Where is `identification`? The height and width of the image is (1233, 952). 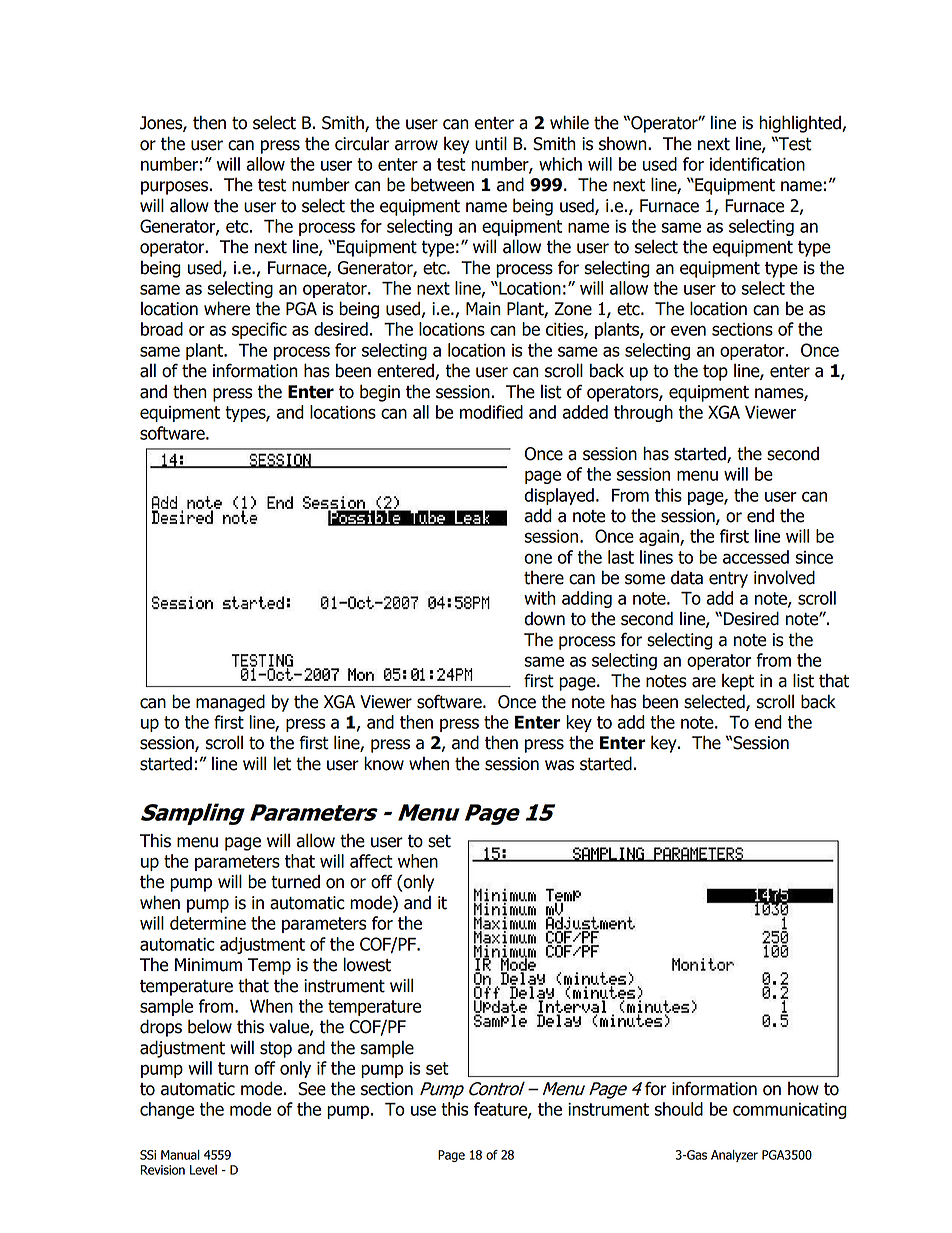 identification is located at coordinates (757, 164).
